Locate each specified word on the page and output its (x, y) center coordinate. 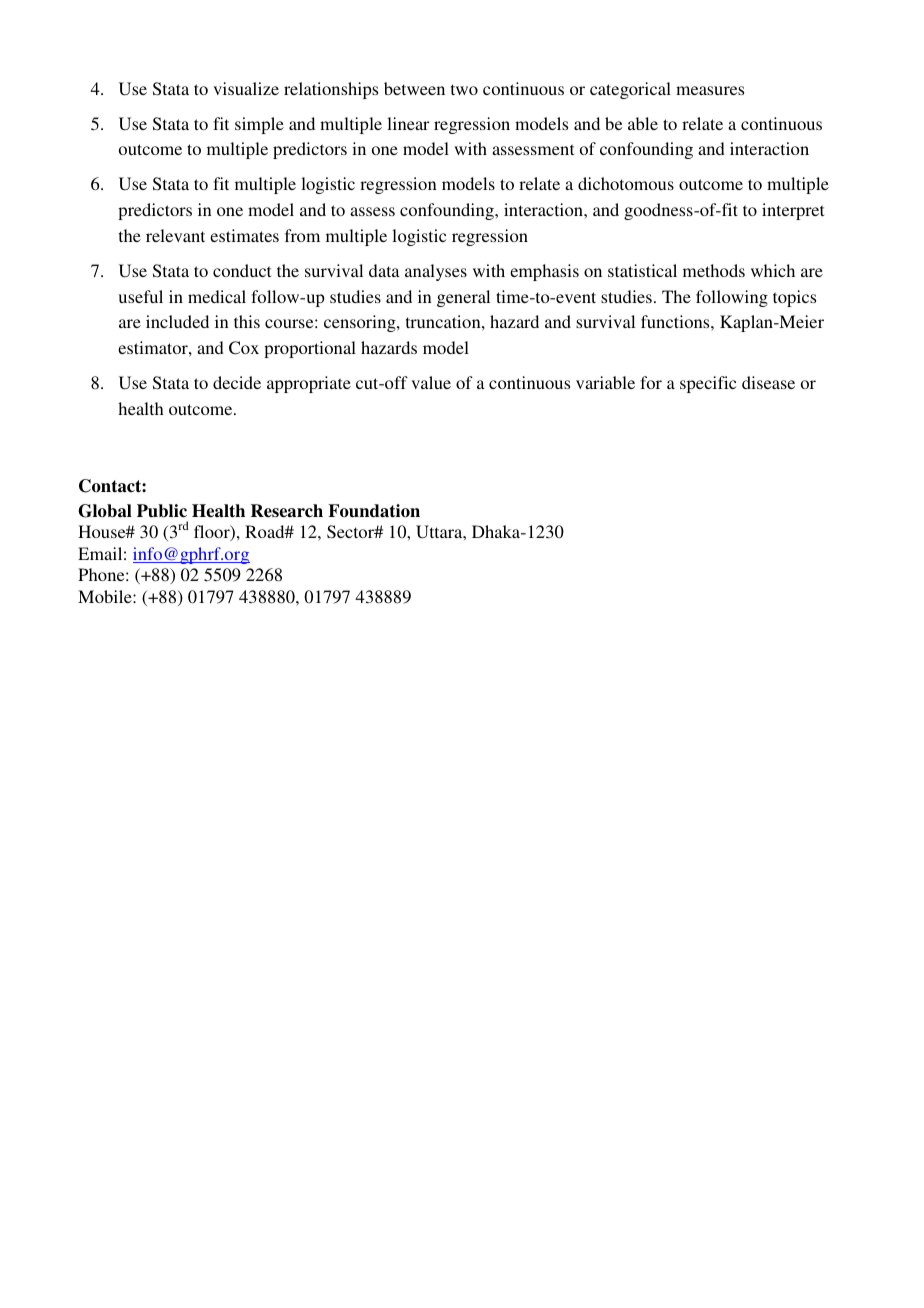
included (177, 321)
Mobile (106, 596)
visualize (246, 88)
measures (710, 90)
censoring (361, 323)
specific (708, 384)
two (464, 89)
